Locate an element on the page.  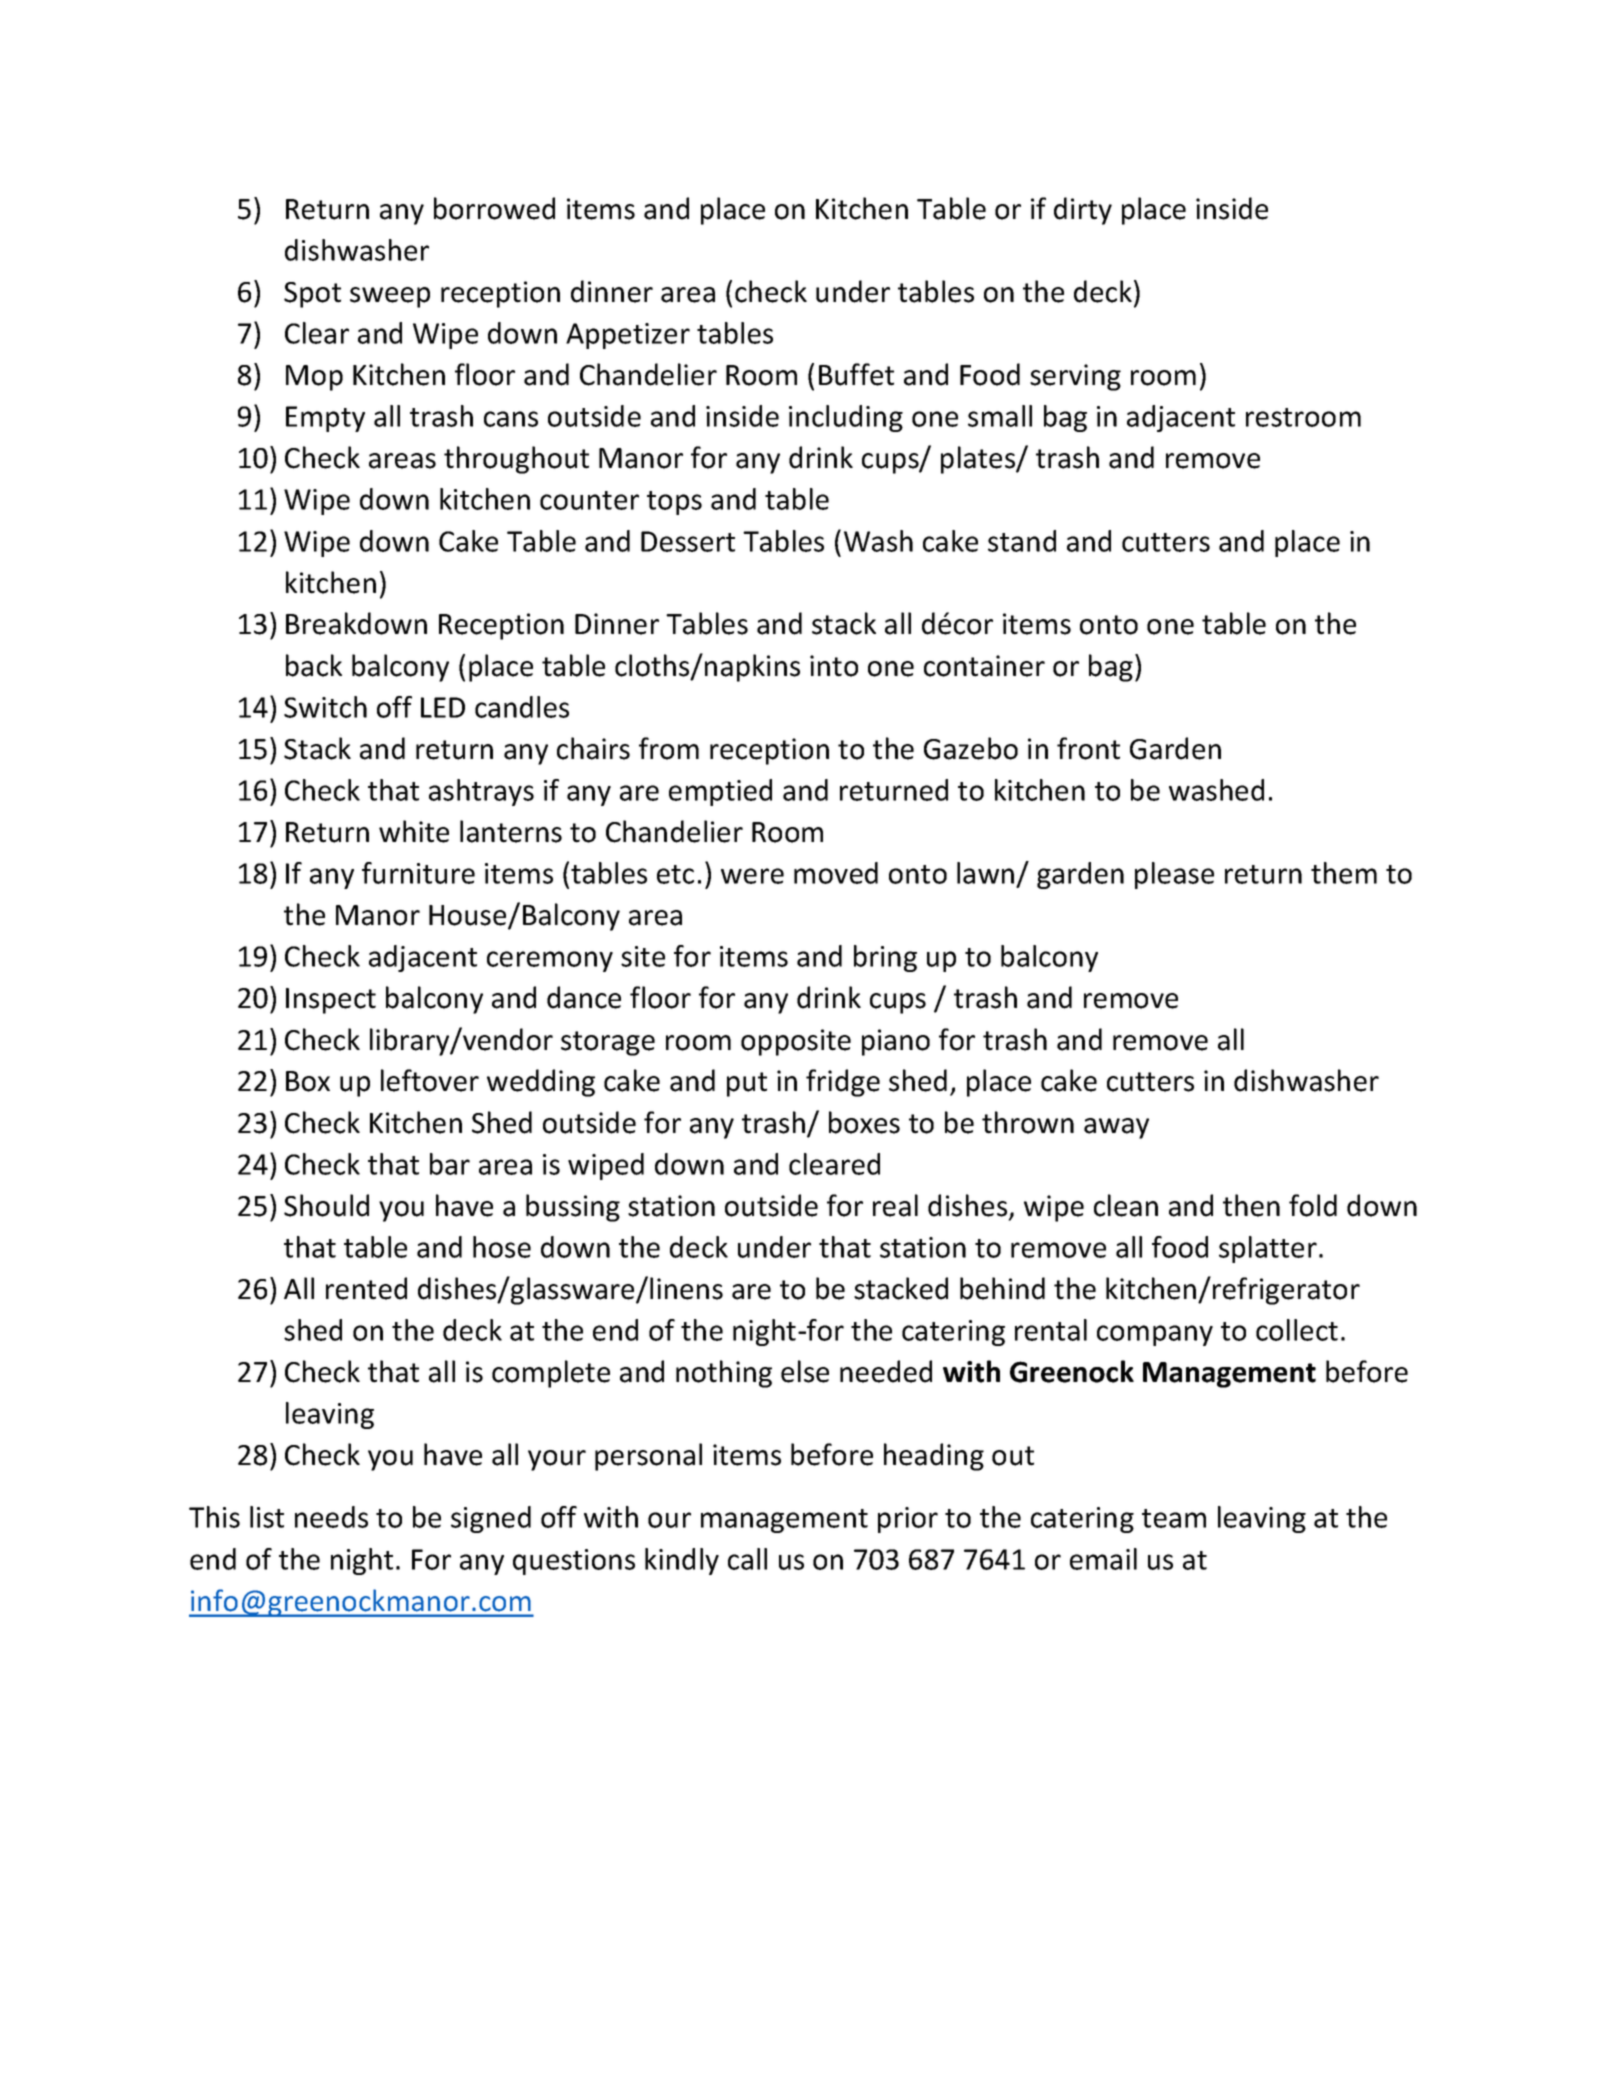
put is located at coordinates (747, 1084).
